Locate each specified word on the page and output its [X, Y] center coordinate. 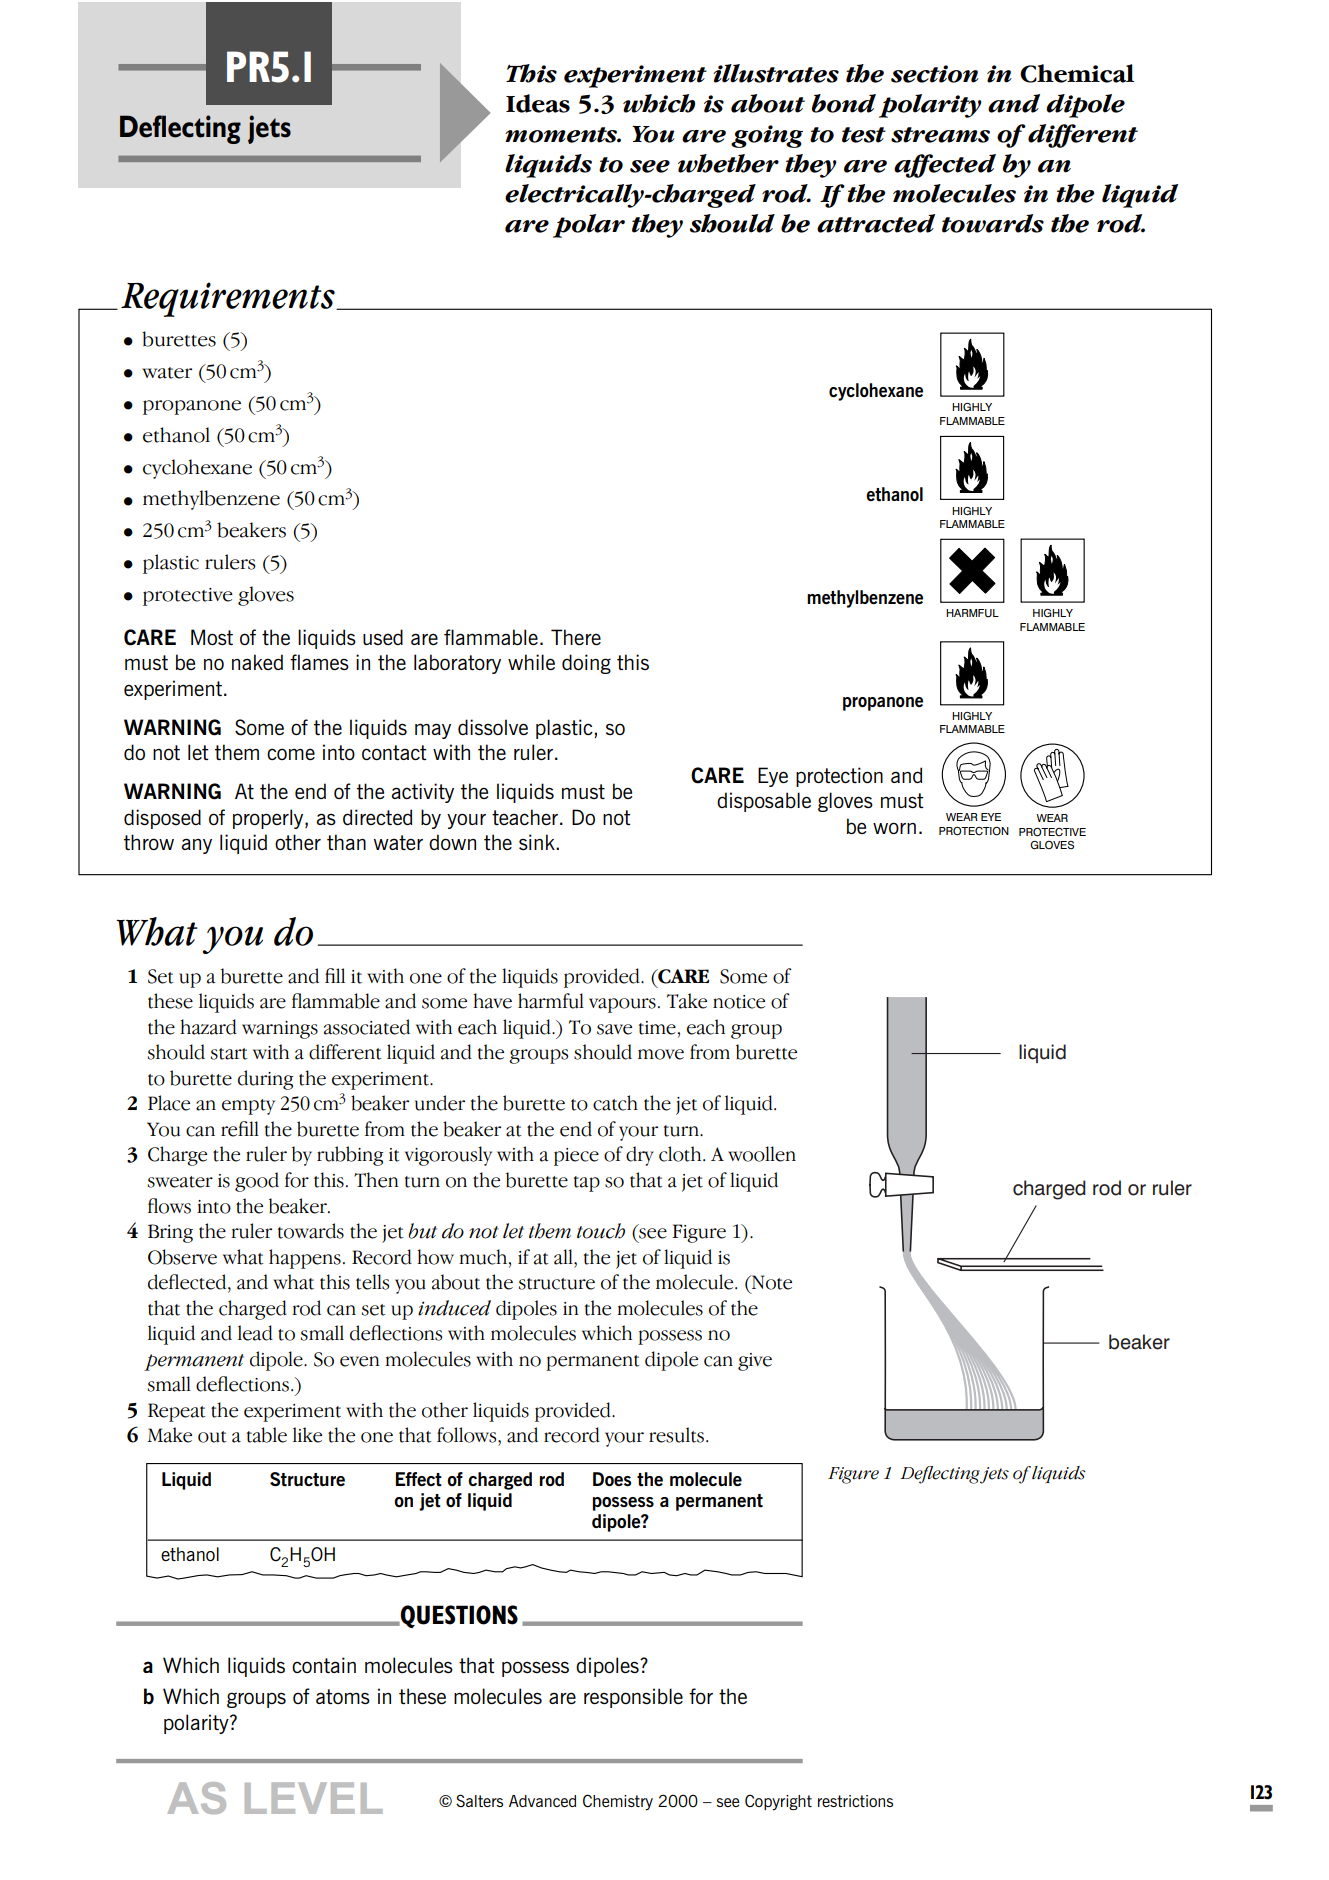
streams [940, 135]
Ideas [538, 103]
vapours [622, 1005]
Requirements [229, 299]
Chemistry [618, 1802]
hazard [208, 1027]
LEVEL [314, 1798]
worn [894, 828]
